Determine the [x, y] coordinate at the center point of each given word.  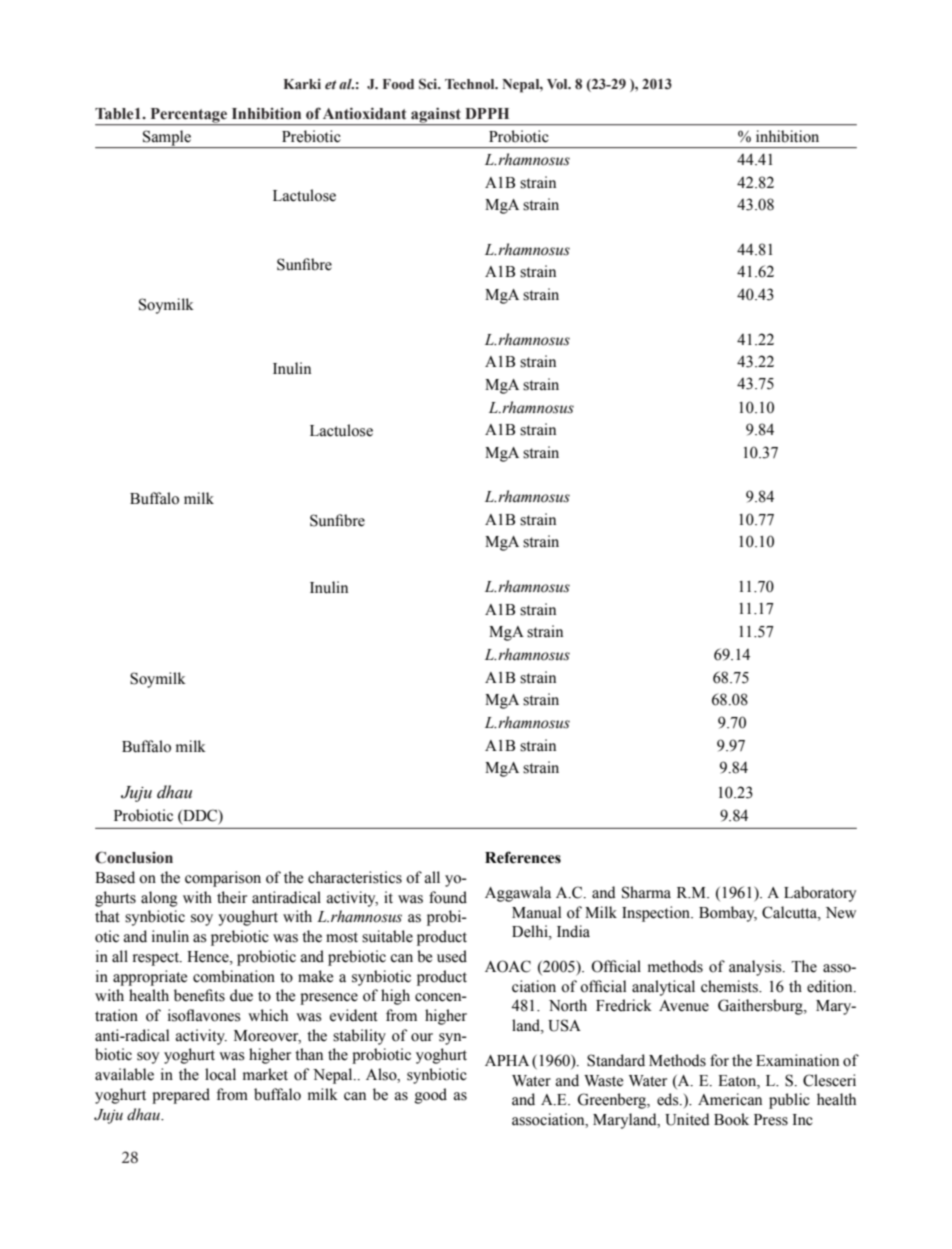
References [523, 857]
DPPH [487, 113]
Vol [558, 84]
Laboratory [820, 894]
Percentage [189, 116]
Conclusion [134, 857]
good [431, 1096]
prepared [181, 1096]
